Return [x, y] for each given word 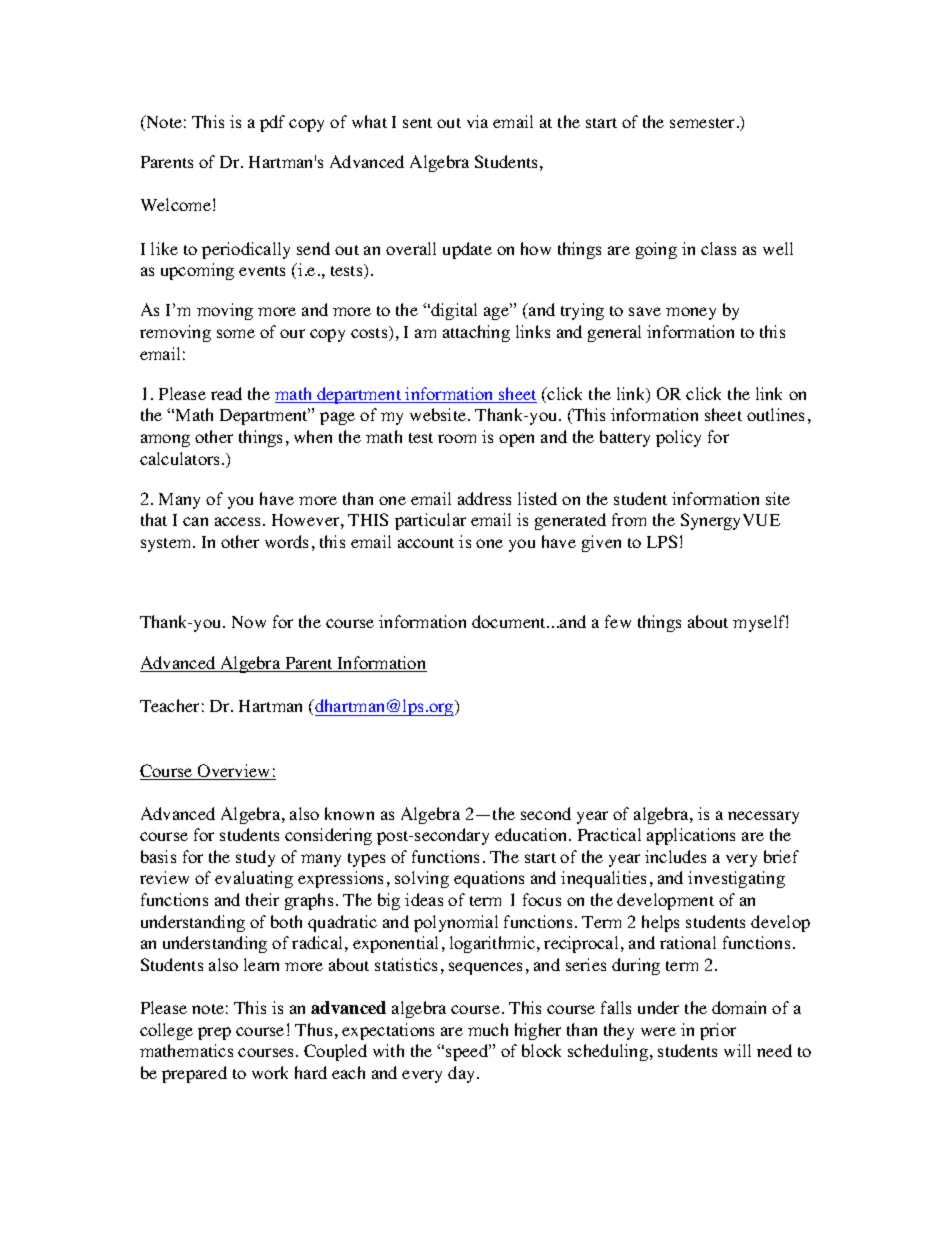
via [477, 121]
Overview [234, 772]
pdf [272, 123]
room [457, 438]
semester [704, 123]
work [270, 1072]
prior [718, 1031]
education [532, 834]
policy [678, 438]
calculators [181, 458]
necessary [763, 817]
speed [468, 1052]
